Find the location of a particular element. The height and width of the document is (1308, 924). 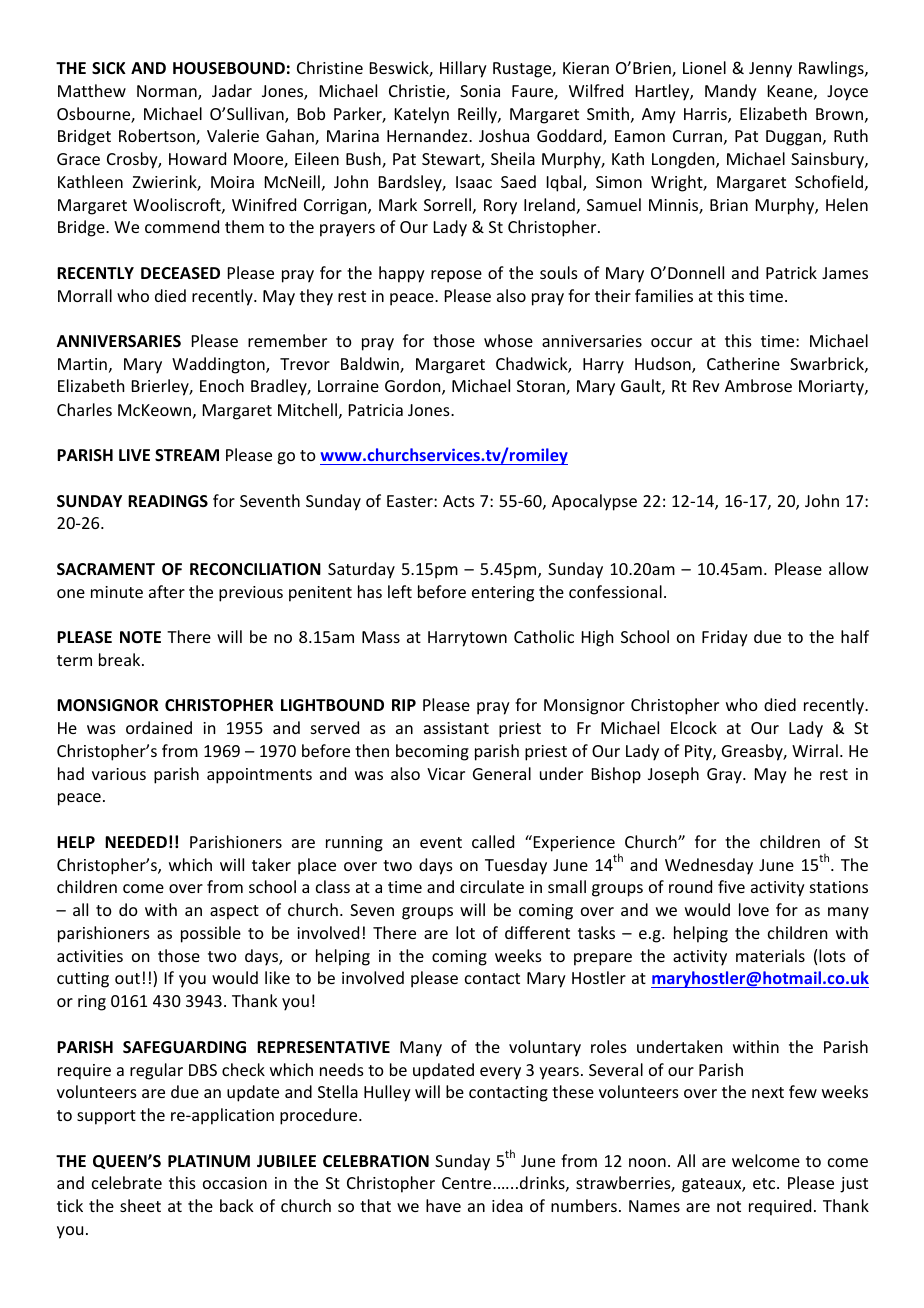

Norman is located at coordinates (168, 92).
